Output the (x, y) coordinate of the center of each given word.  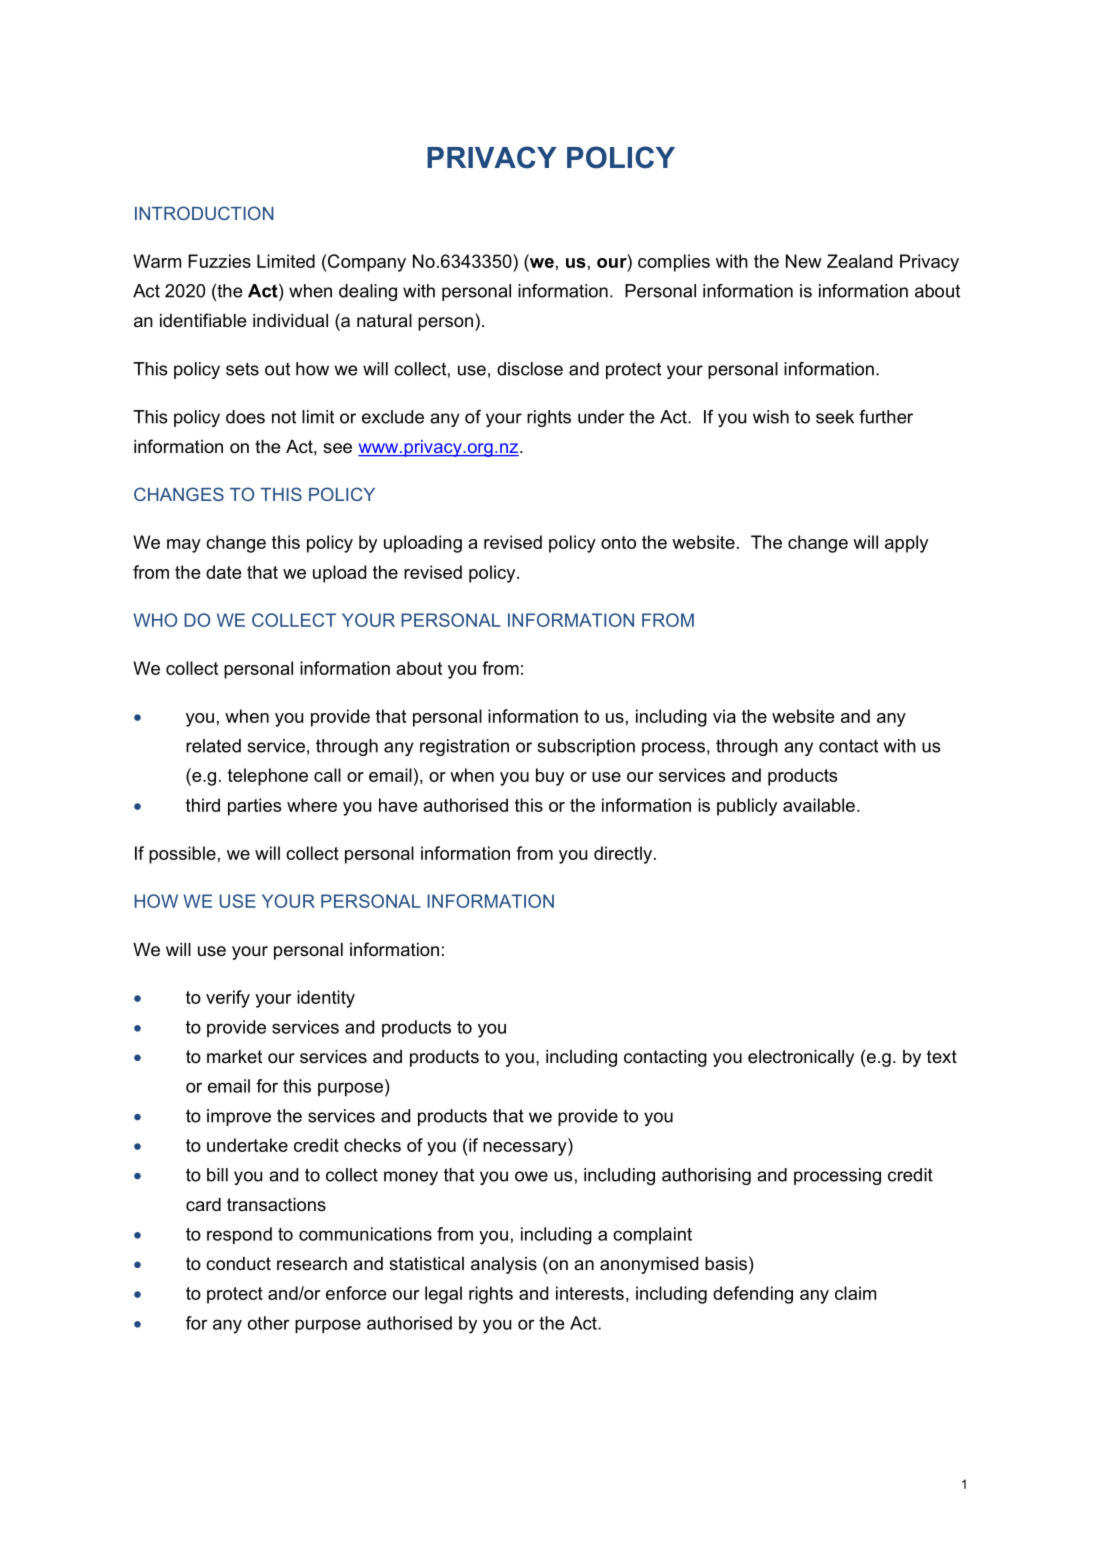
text (942, 1056)
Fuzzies (219, 261)
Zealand (859, 261)
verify (228, 999)
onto (618, 542)
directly (624, 855)
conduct (238, 1264)
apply (906, 544)
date (224, 572)
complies (674, 263)
